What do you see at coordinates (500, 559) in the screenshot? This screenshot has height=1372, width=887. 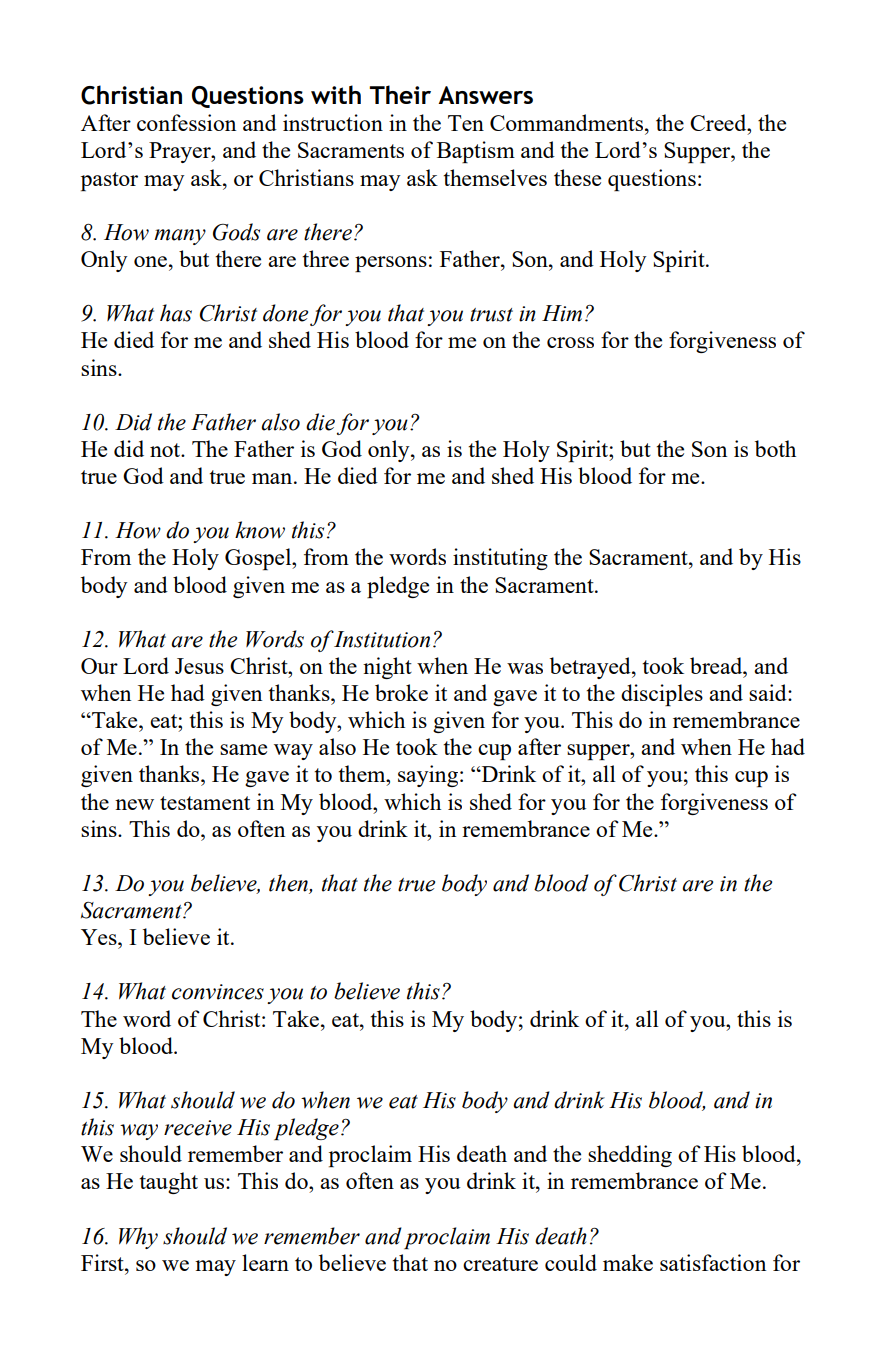 I see `instituting` at bounding box center [500, 559].
